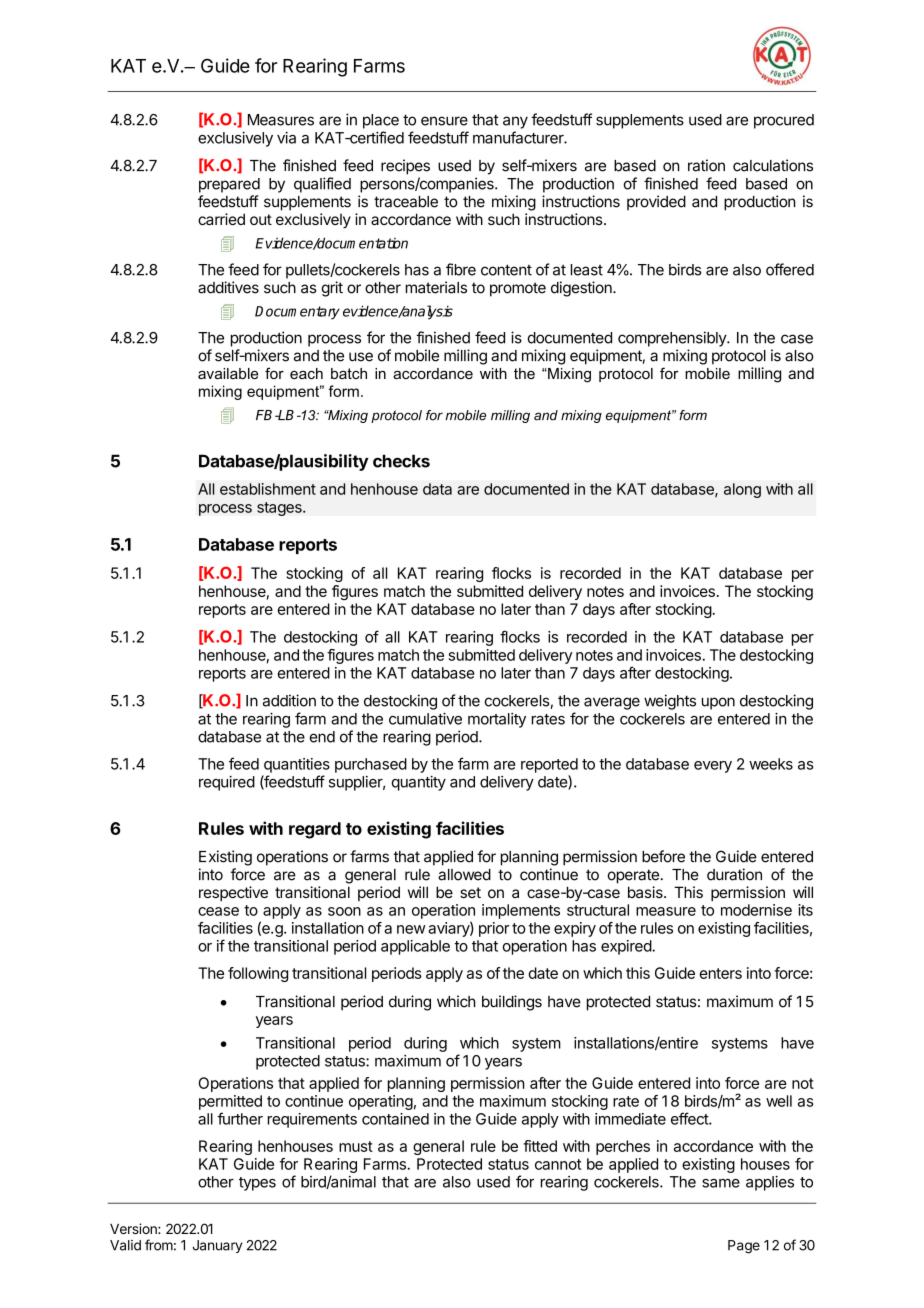 The width and height of the screenshot is (924, 1308). What do you see at coordinates (229, 185) in the screenshot?
I see `prepared` at bounding box center [229, 185].
